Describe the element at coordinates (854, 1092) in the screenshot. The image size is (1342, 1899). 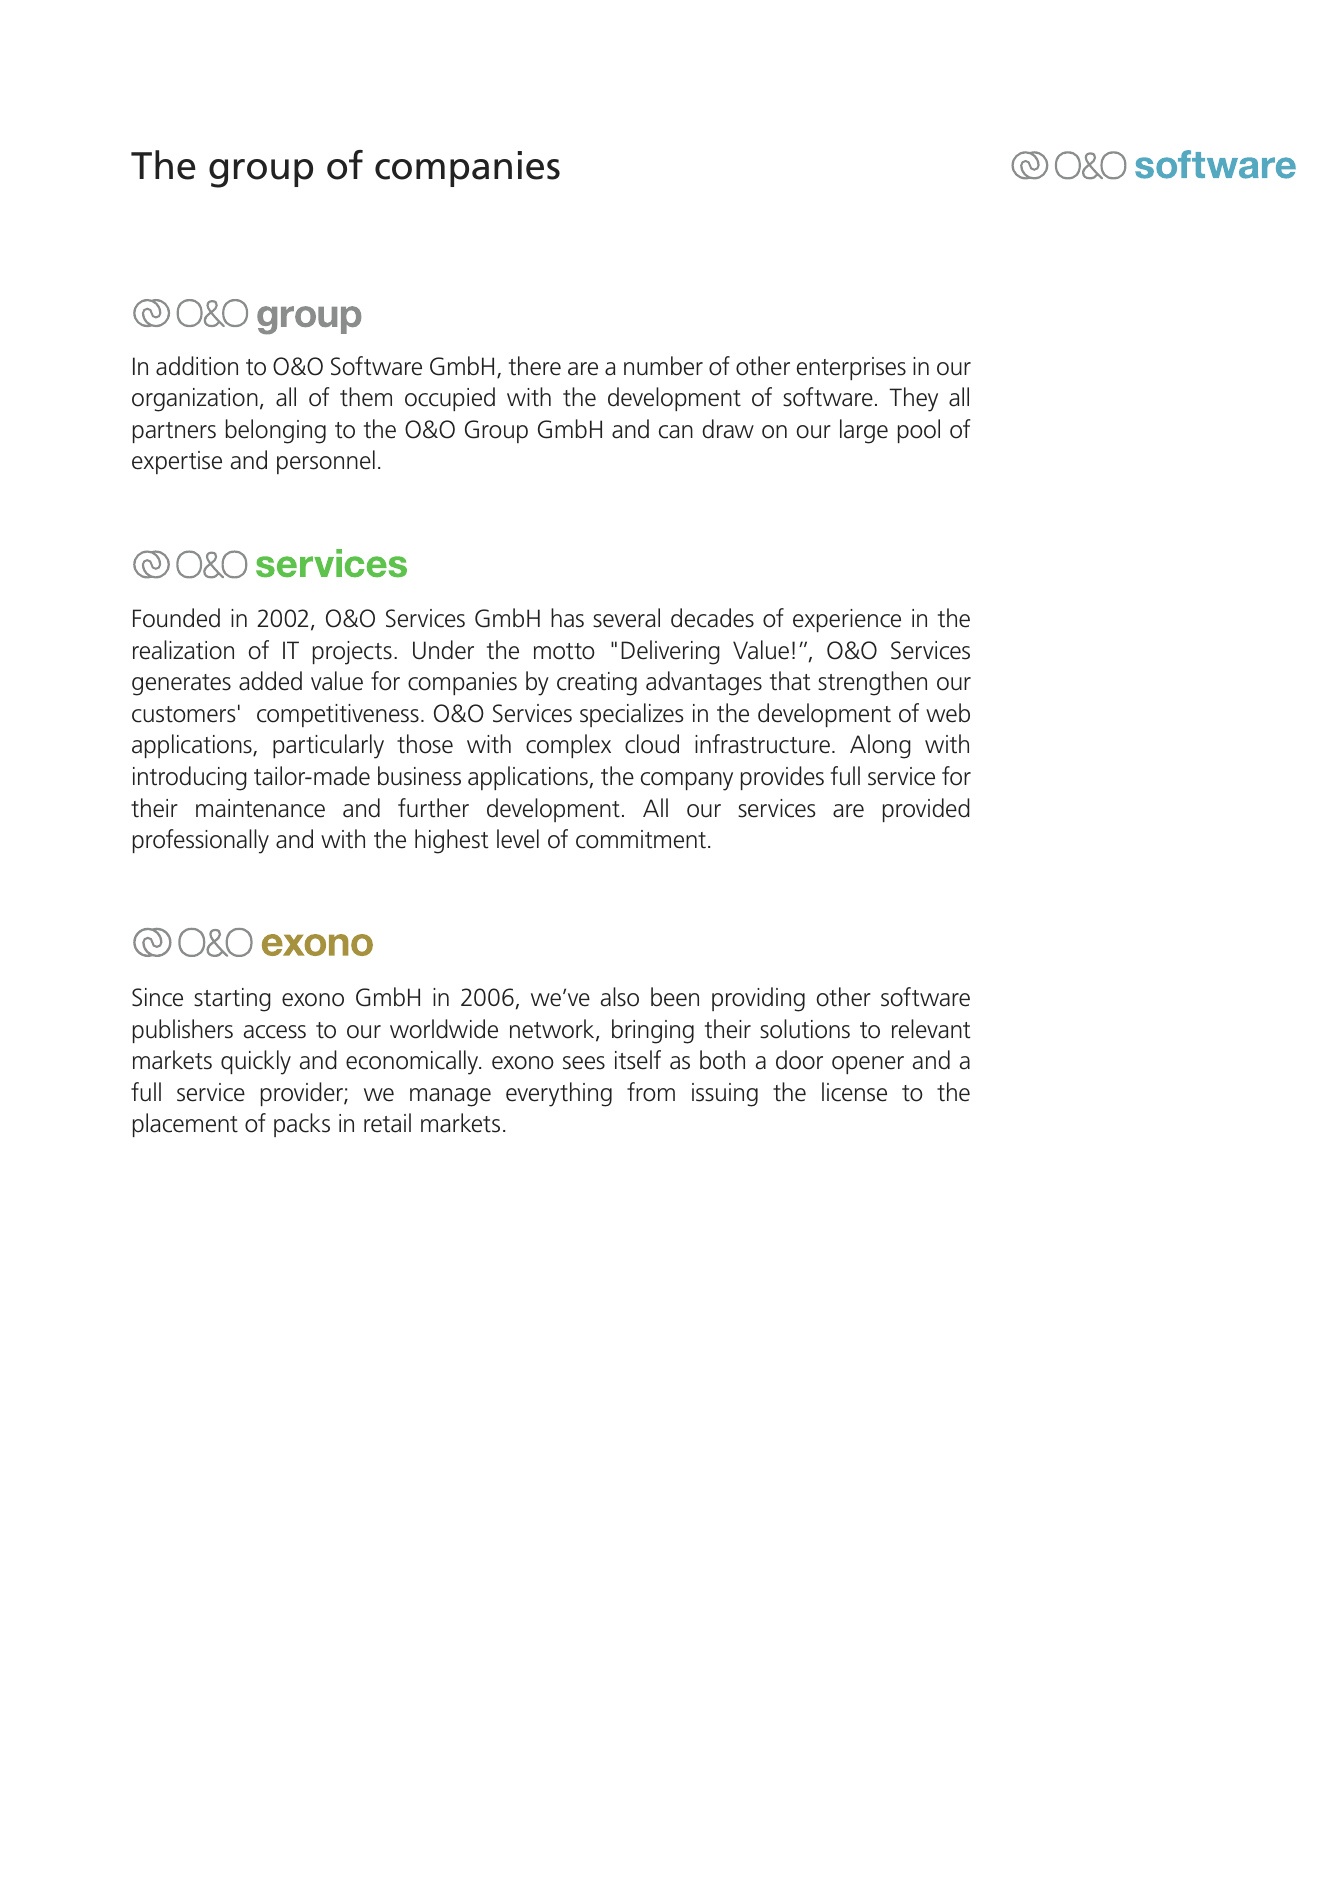
I see `license` at that location.
